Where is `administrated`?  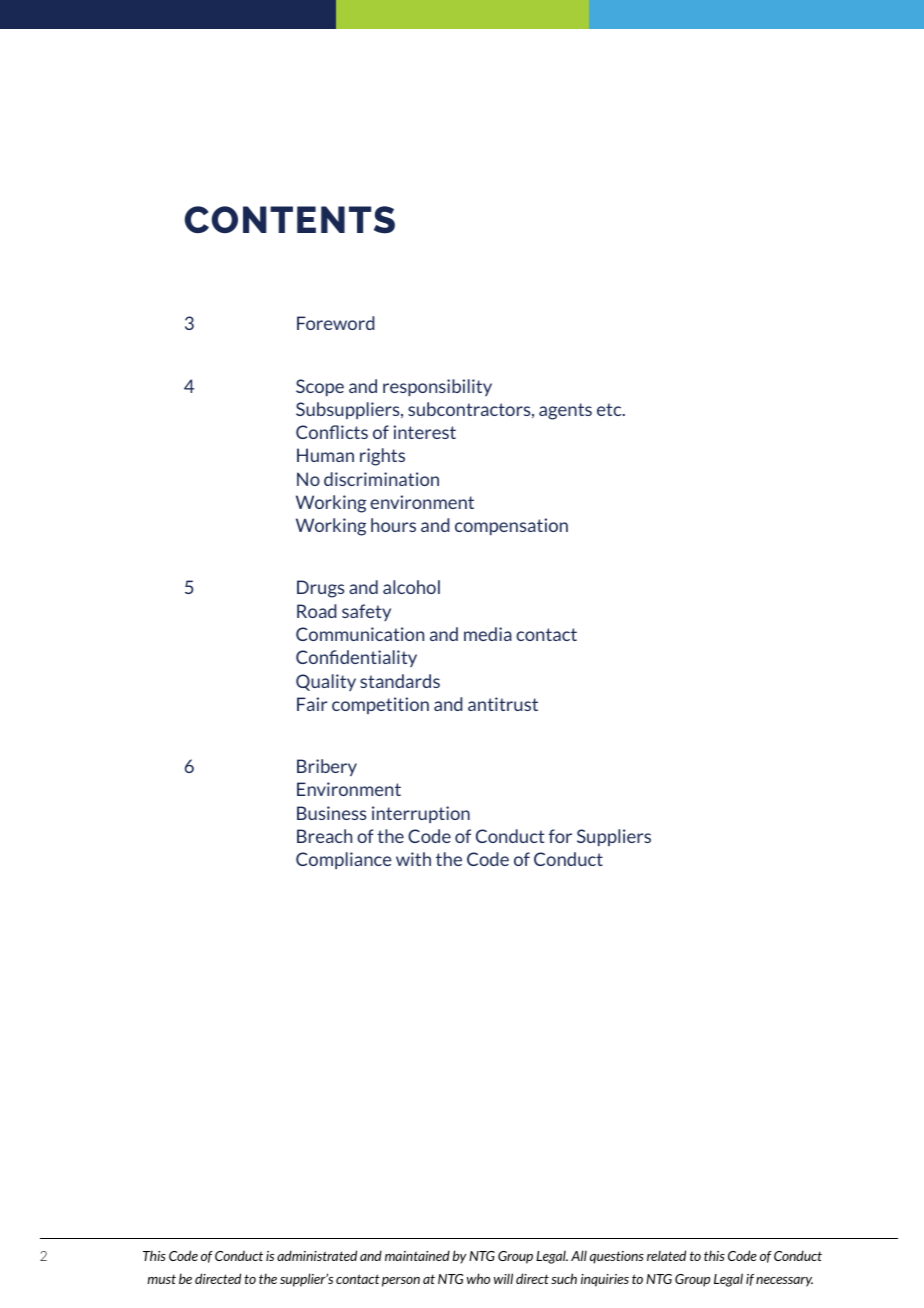
administrated is located at coordinates (317, 1255).
